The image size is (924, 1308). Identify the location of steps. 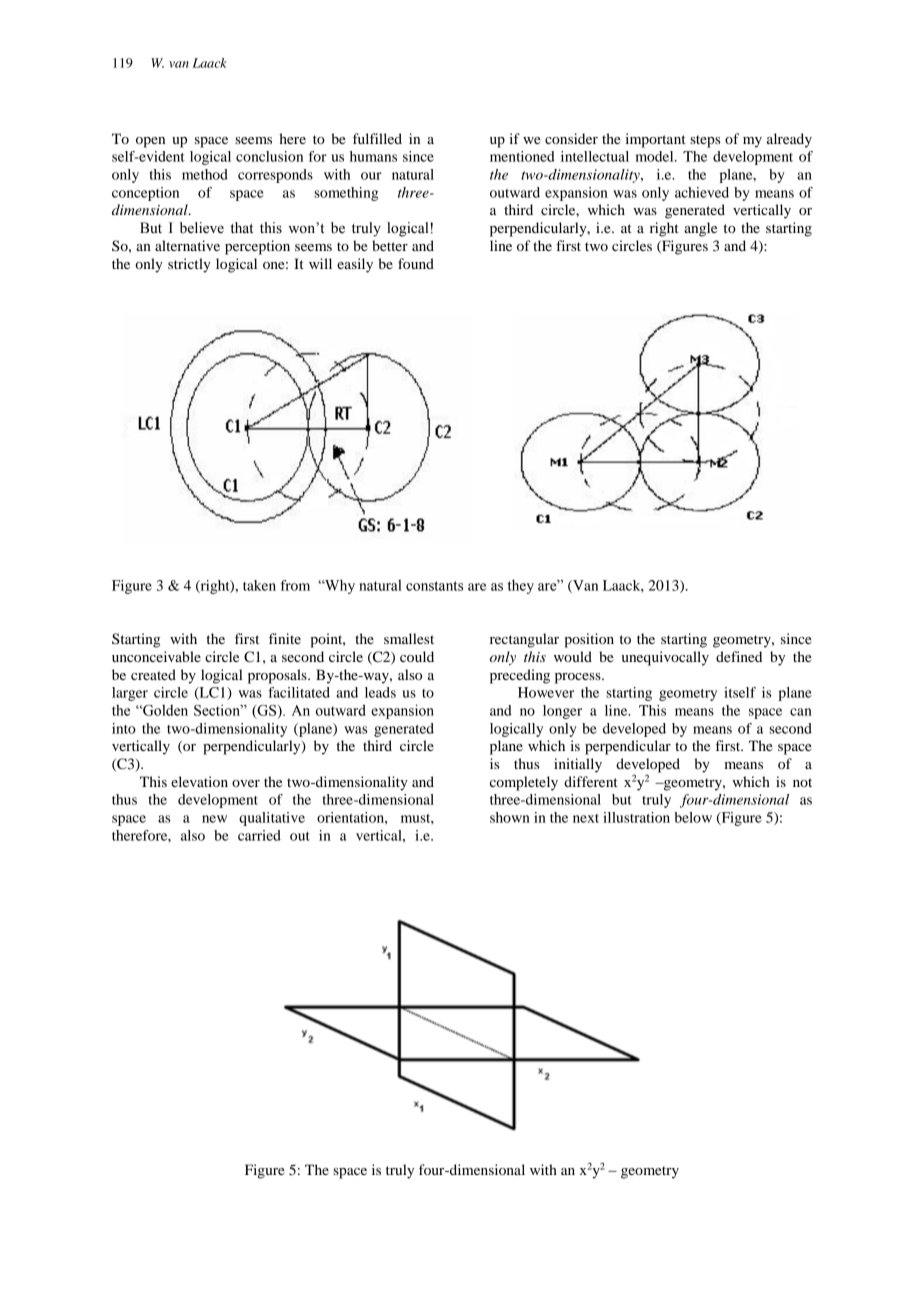
(705, 141).
